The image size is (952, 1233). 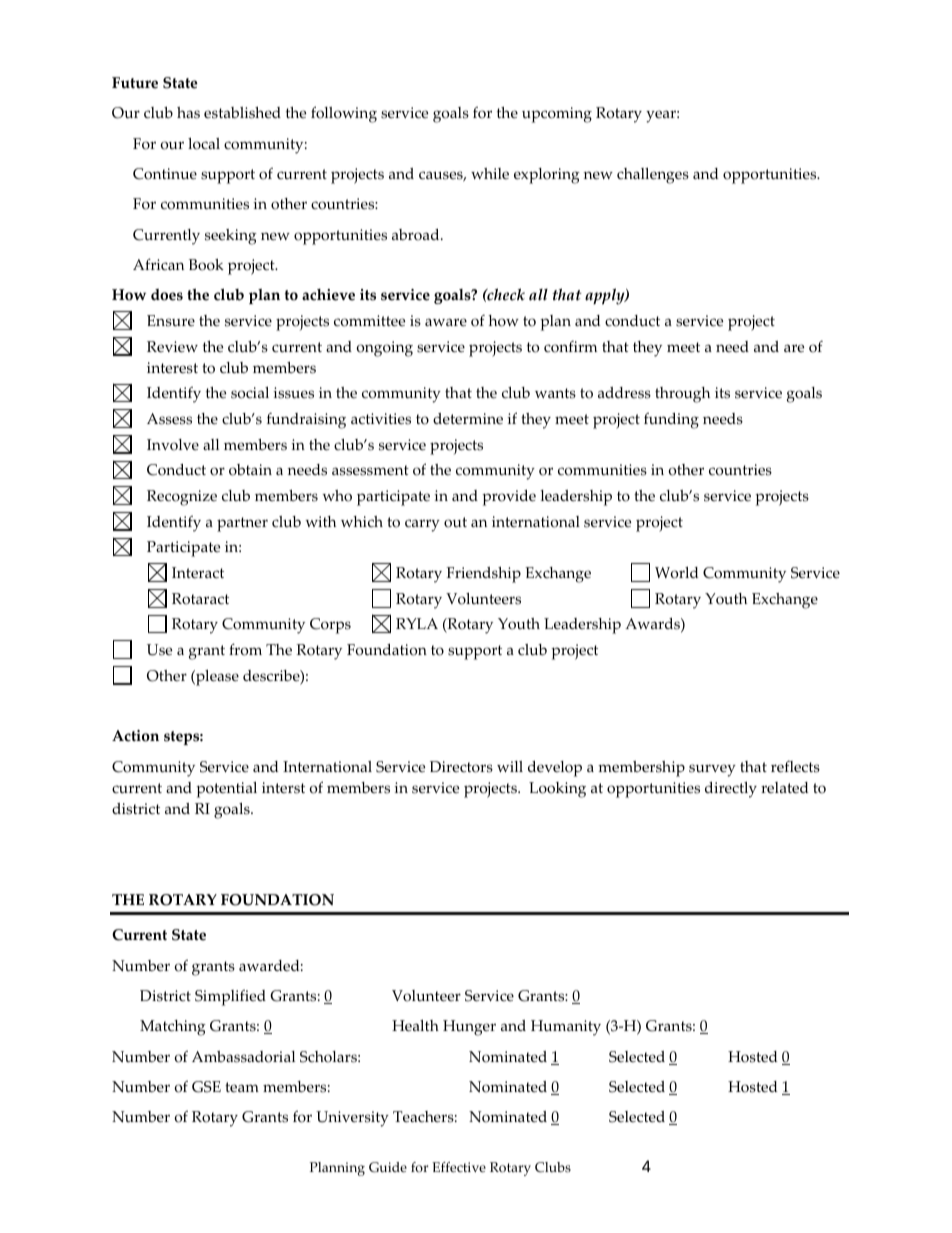 What do you see at coordinates (653, 176) in the screenshot?
I see `challenges` at bounding box center [653, 176].
